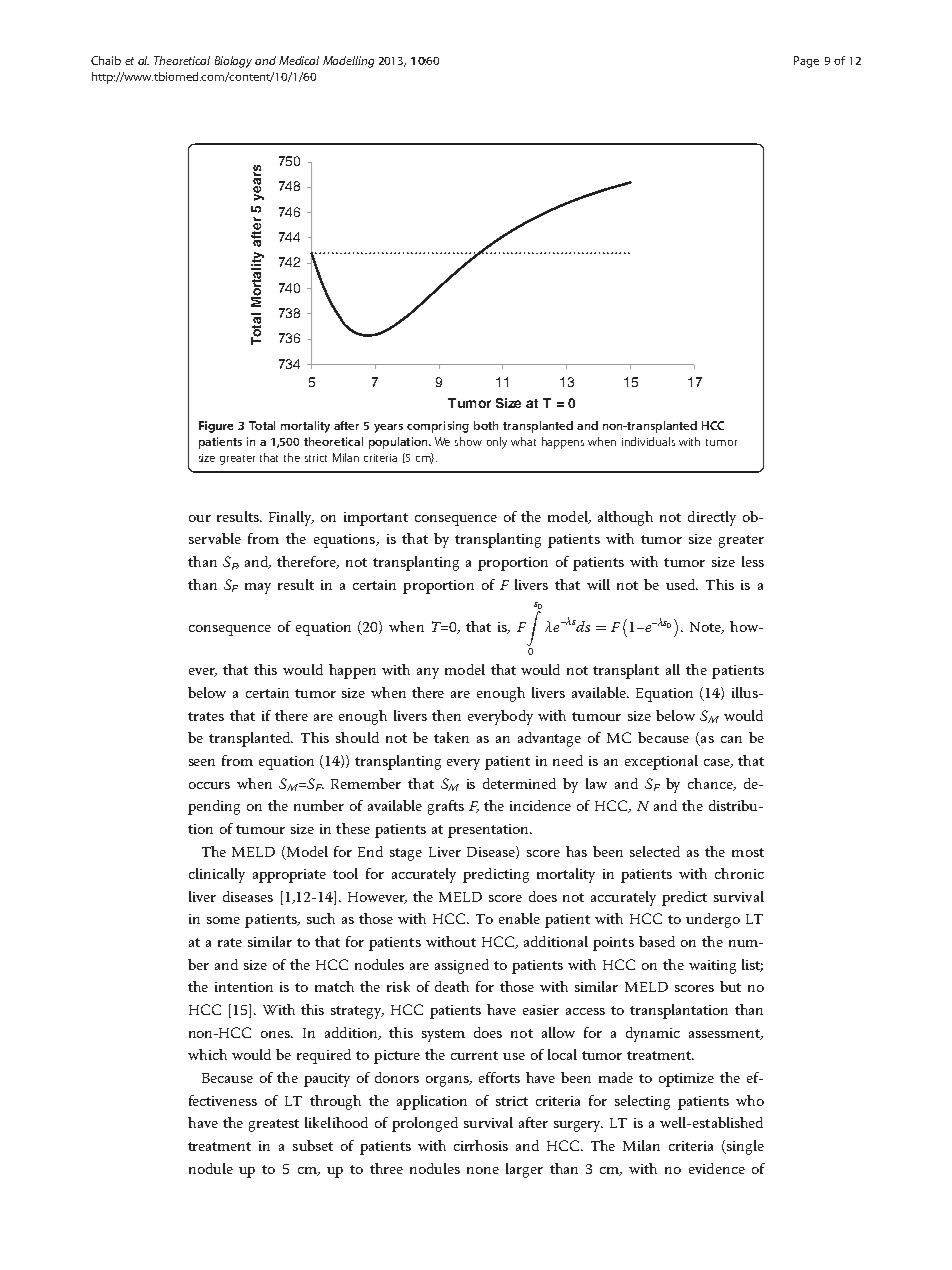 The image size is (952, 1270). I want to click on may, so click(258, 588).
